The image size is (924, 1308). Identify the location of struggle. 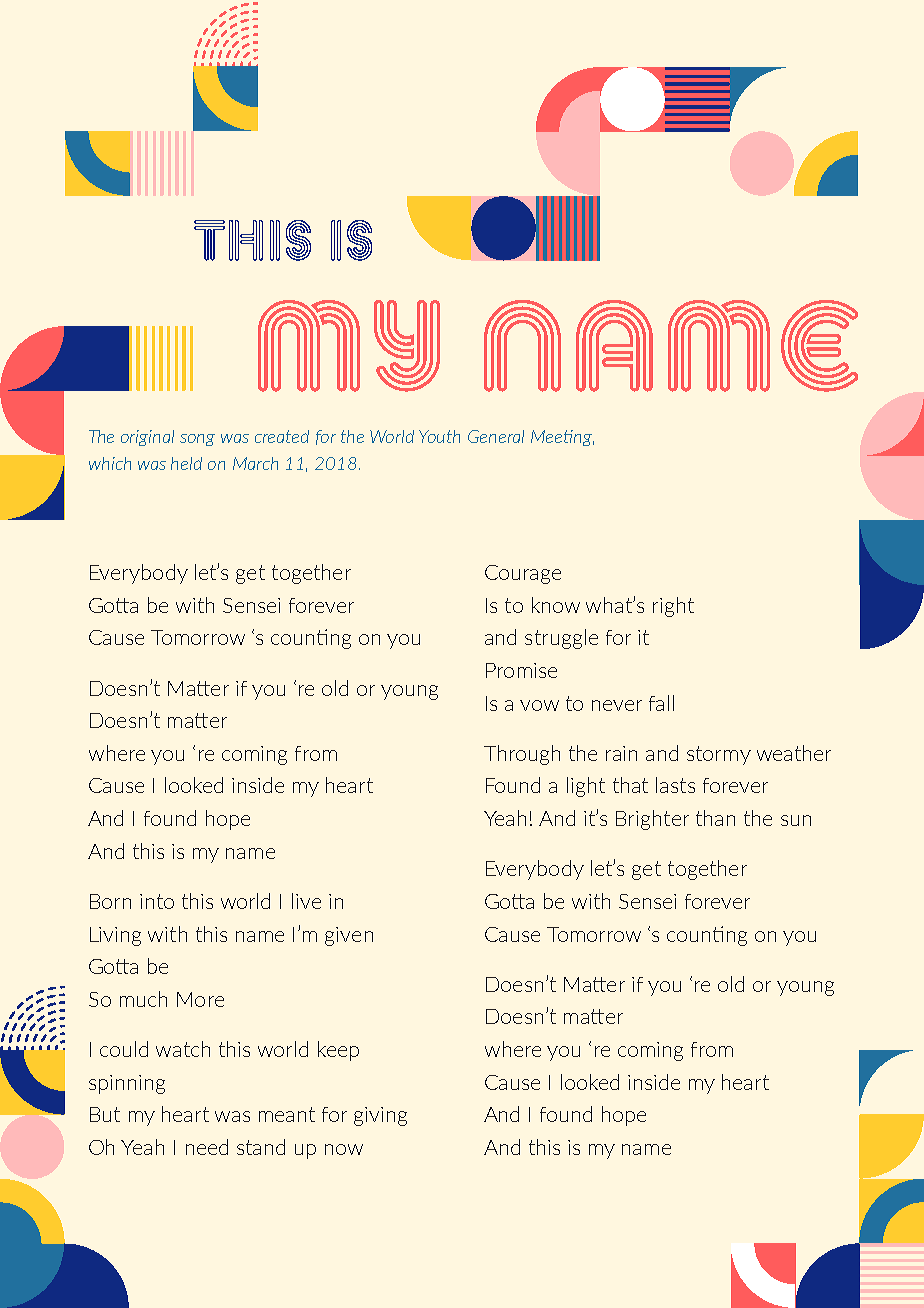
(561, 639).
